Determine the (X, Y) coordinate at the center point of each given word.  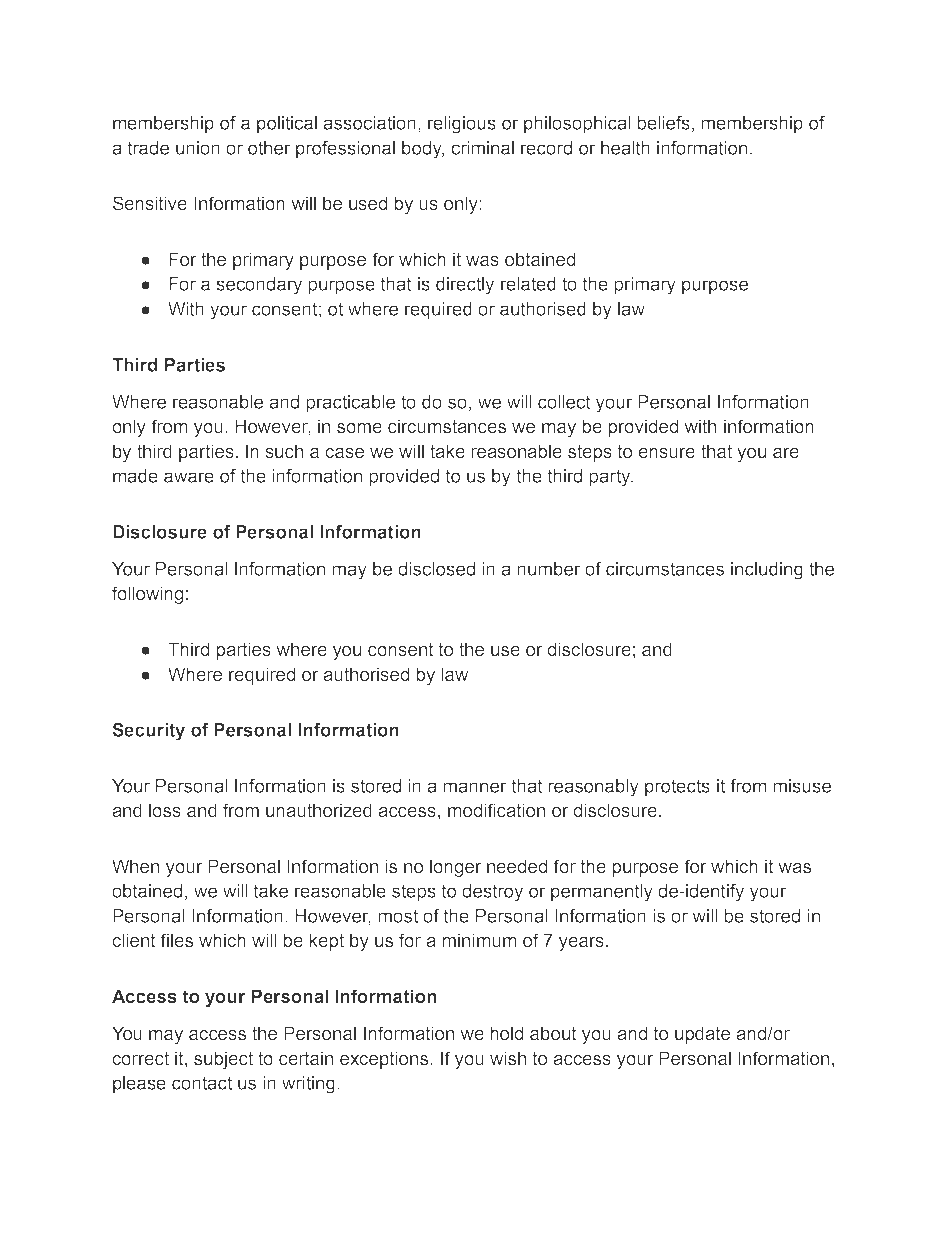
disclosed (436, 569)
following (147, 595)
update (702, 1035)
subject (223, 1060)
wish (508, 1058)
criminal (482, 148)
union (198, 148)
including (767, 571)
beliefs (663, 123)
